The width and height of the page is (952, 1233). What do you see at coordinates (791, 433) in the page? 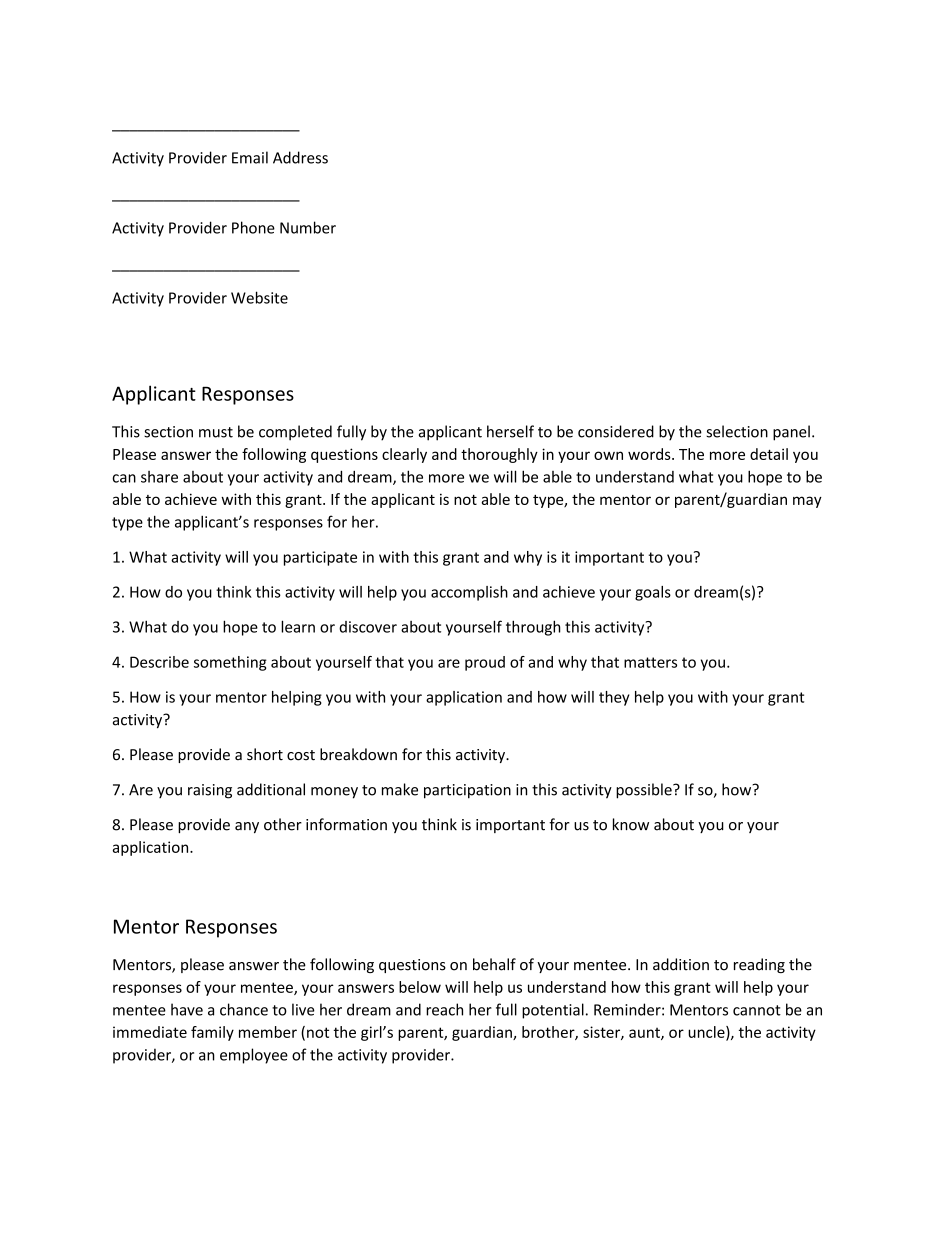
I see `panel` at bounding box center [791, 433].
